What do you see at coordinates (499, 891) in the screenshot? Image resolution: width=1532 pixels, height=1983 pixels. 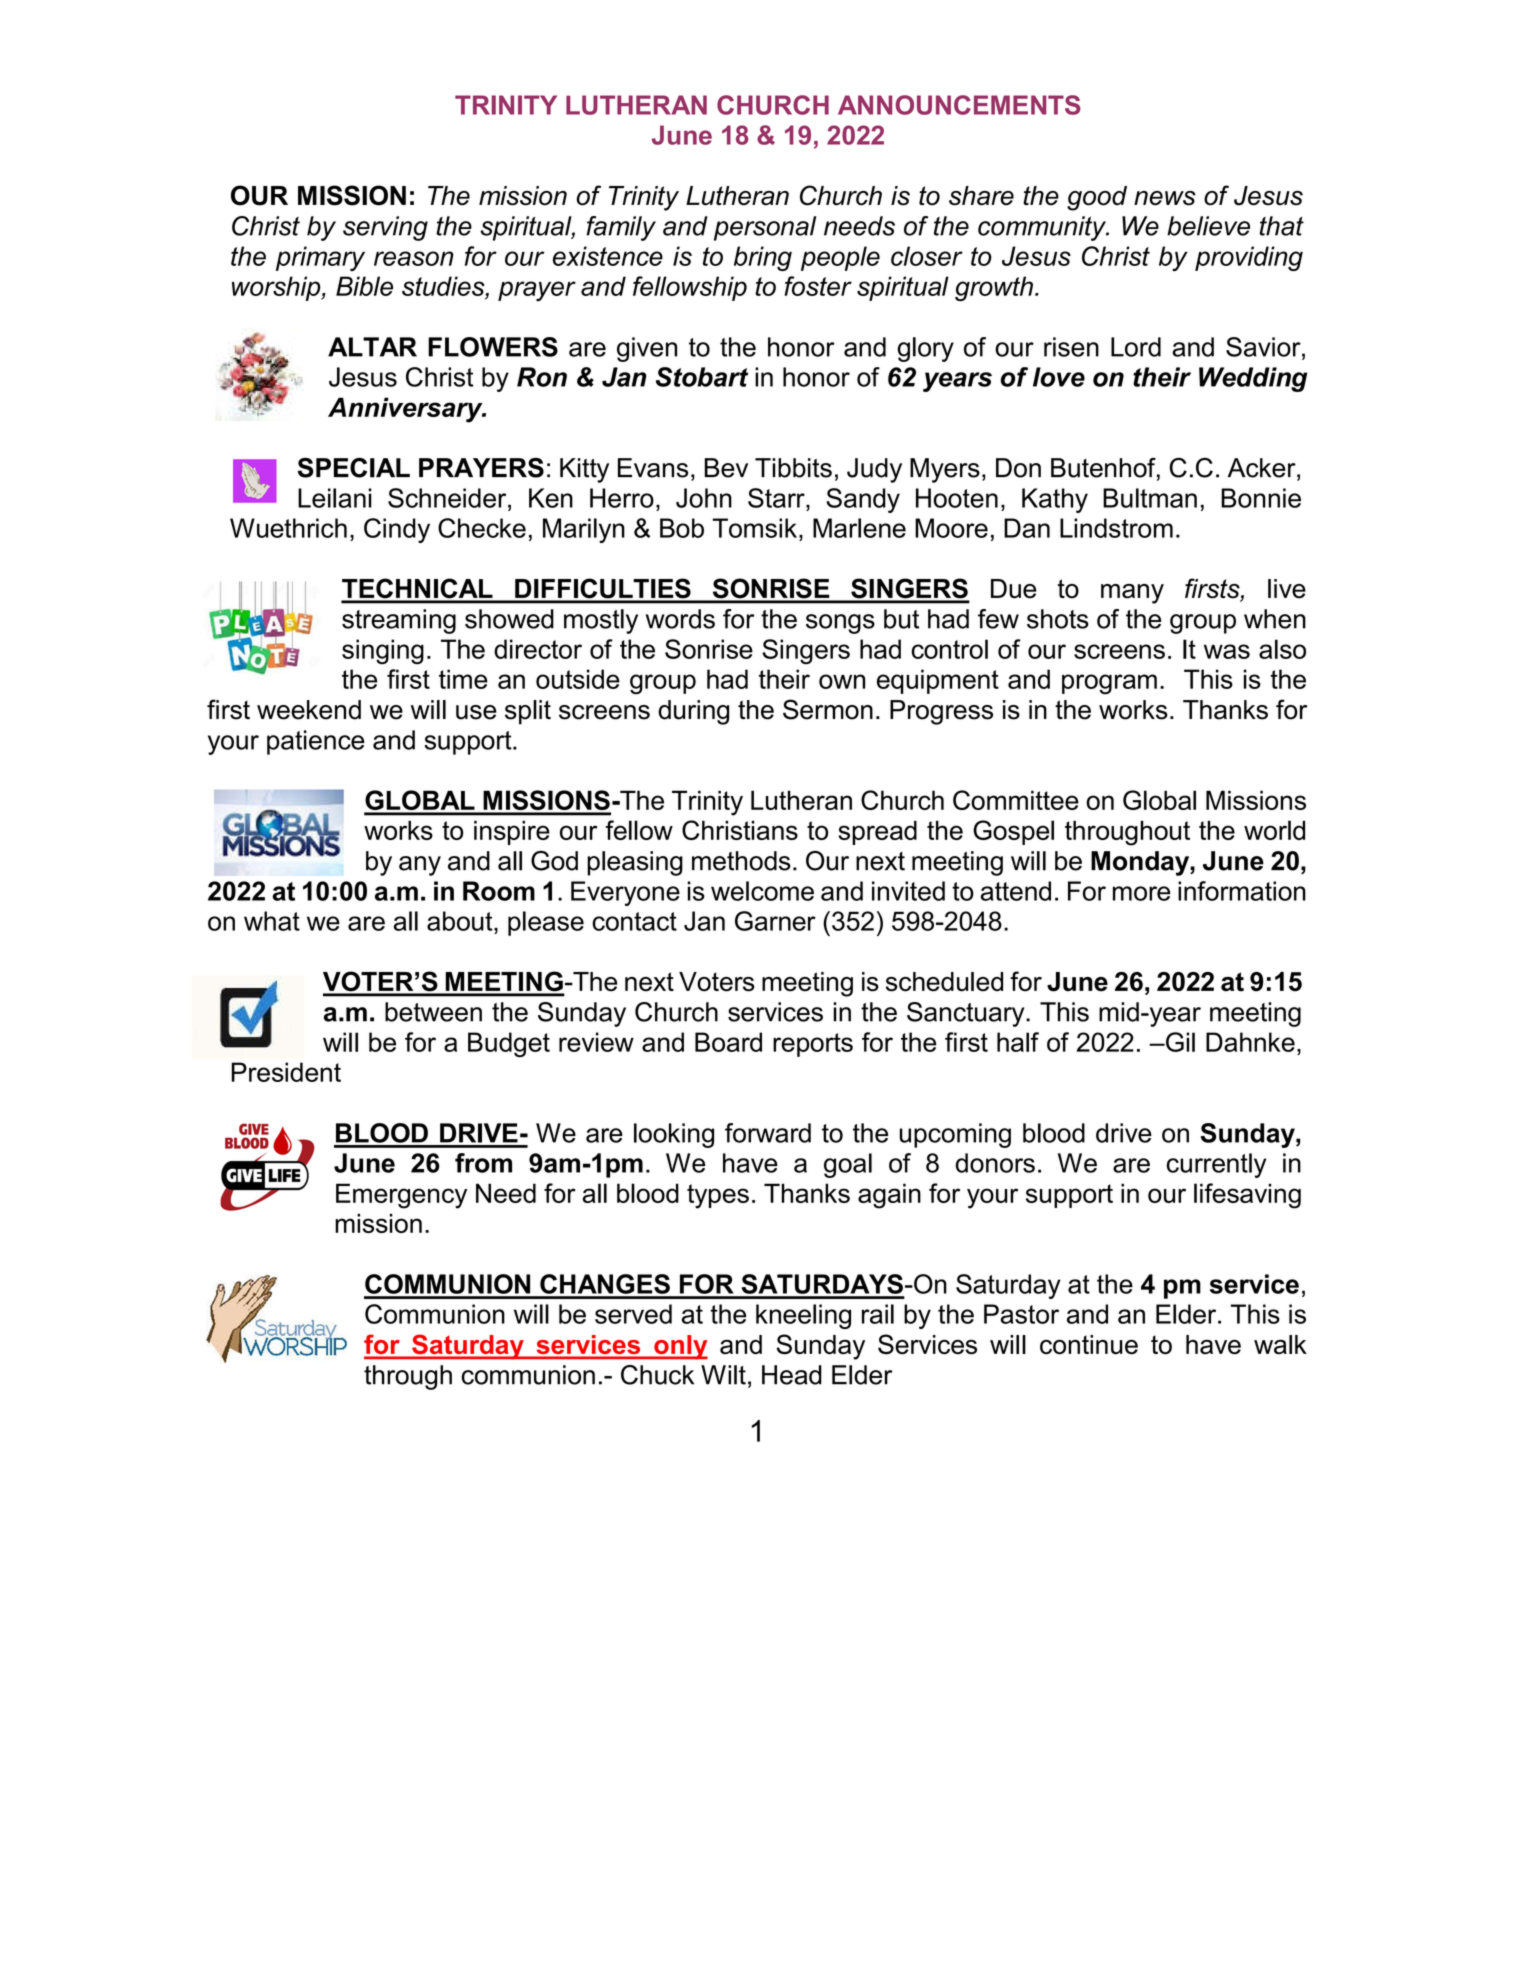 I see `Room` at bounding box center [499, 891].
